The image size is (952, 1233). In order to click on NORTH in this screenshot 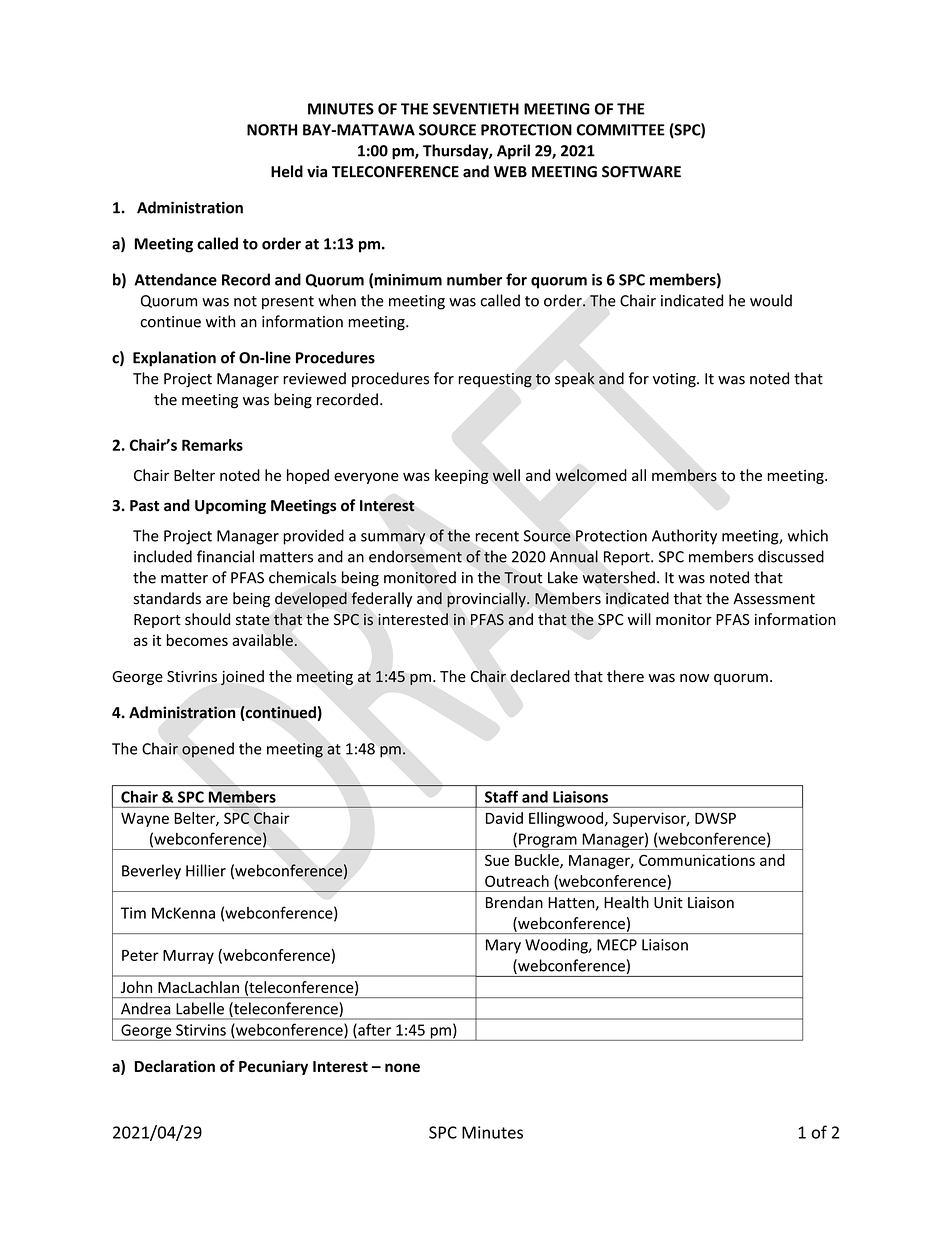, I will do `click(272, 130)`.
